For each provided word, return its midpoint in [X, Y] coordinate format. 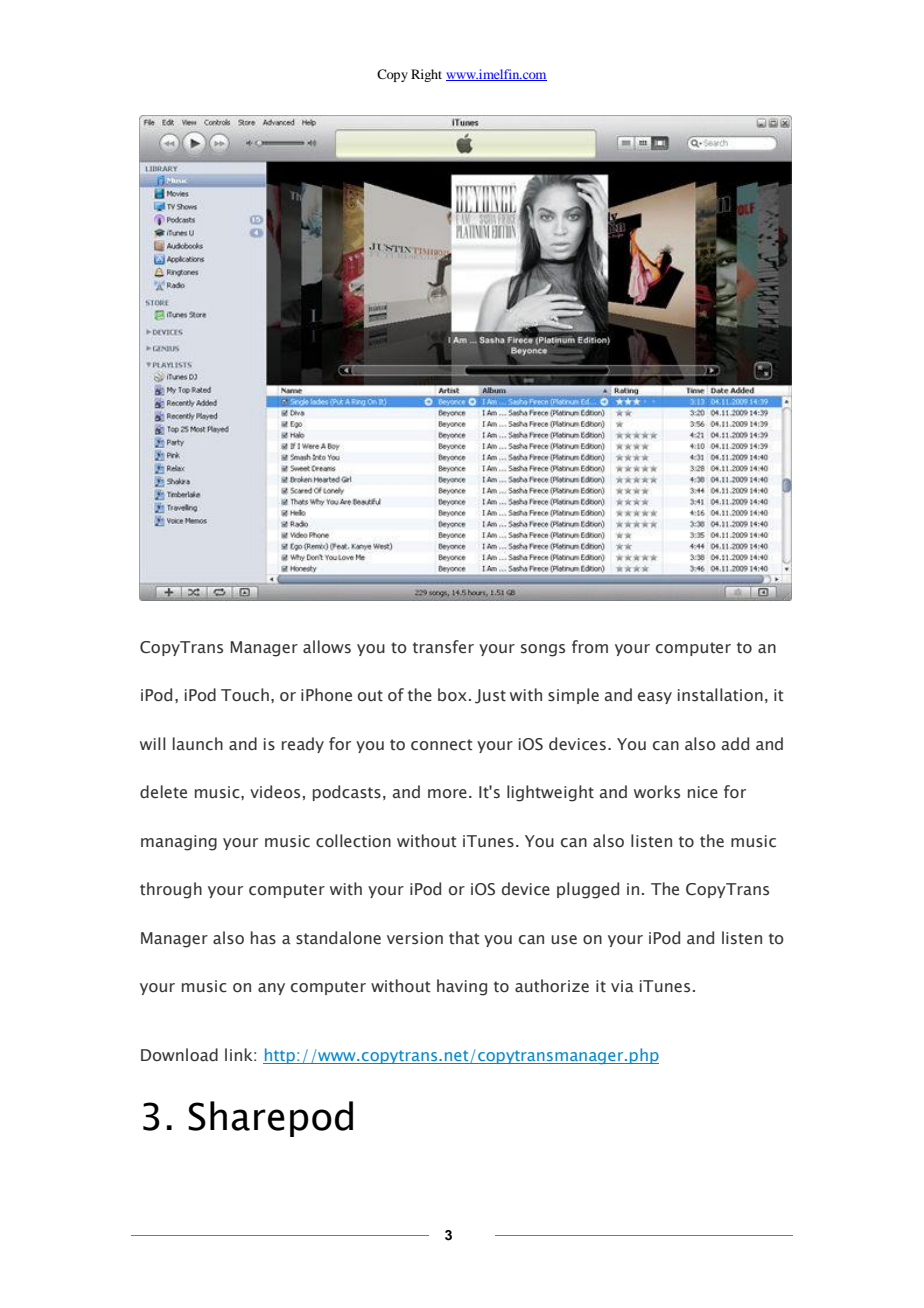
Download [179, 1055]
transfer [443, 647]
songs [543, 650]
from [590, 646]
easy [655, 698]
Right [426, 75]
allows [327, 647]
